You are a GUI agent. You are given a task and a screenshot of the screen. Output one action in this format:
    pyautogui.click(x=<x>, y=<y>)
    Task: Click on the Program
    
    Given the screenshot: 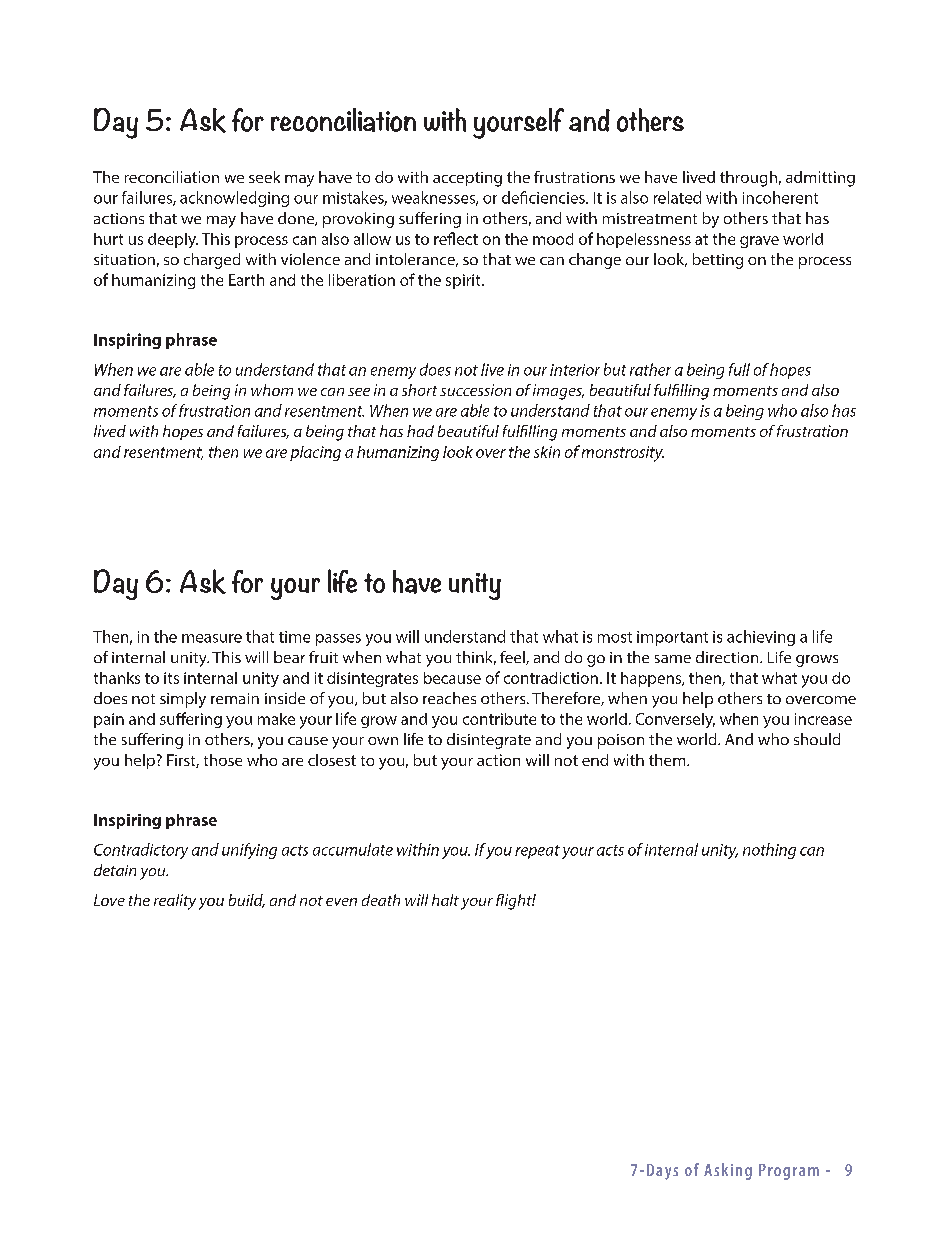 What is the action you would take?
    pyautogui.click(x=789, y=1172)
